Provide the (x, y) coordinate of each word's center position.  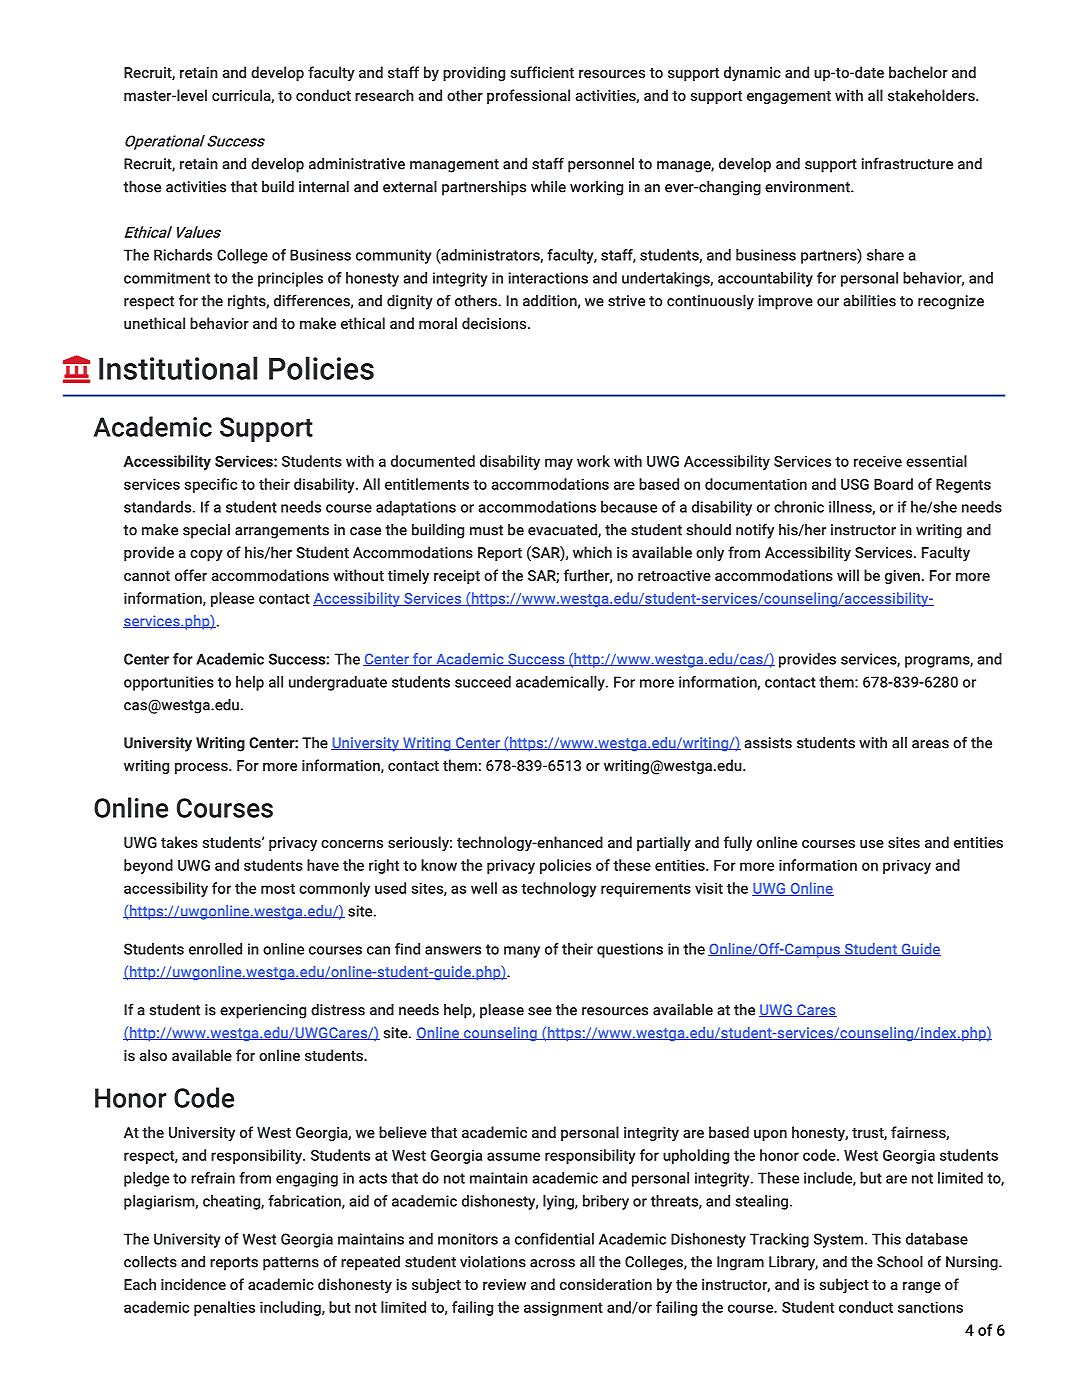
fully (738, 843)
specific (210, 485)
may (559, 464)
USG (855, 484)
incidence (193, 1284)
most (278, 888)
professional (528, 96)
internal (324, 187)
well (484, 888)
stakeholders (932, 95)
